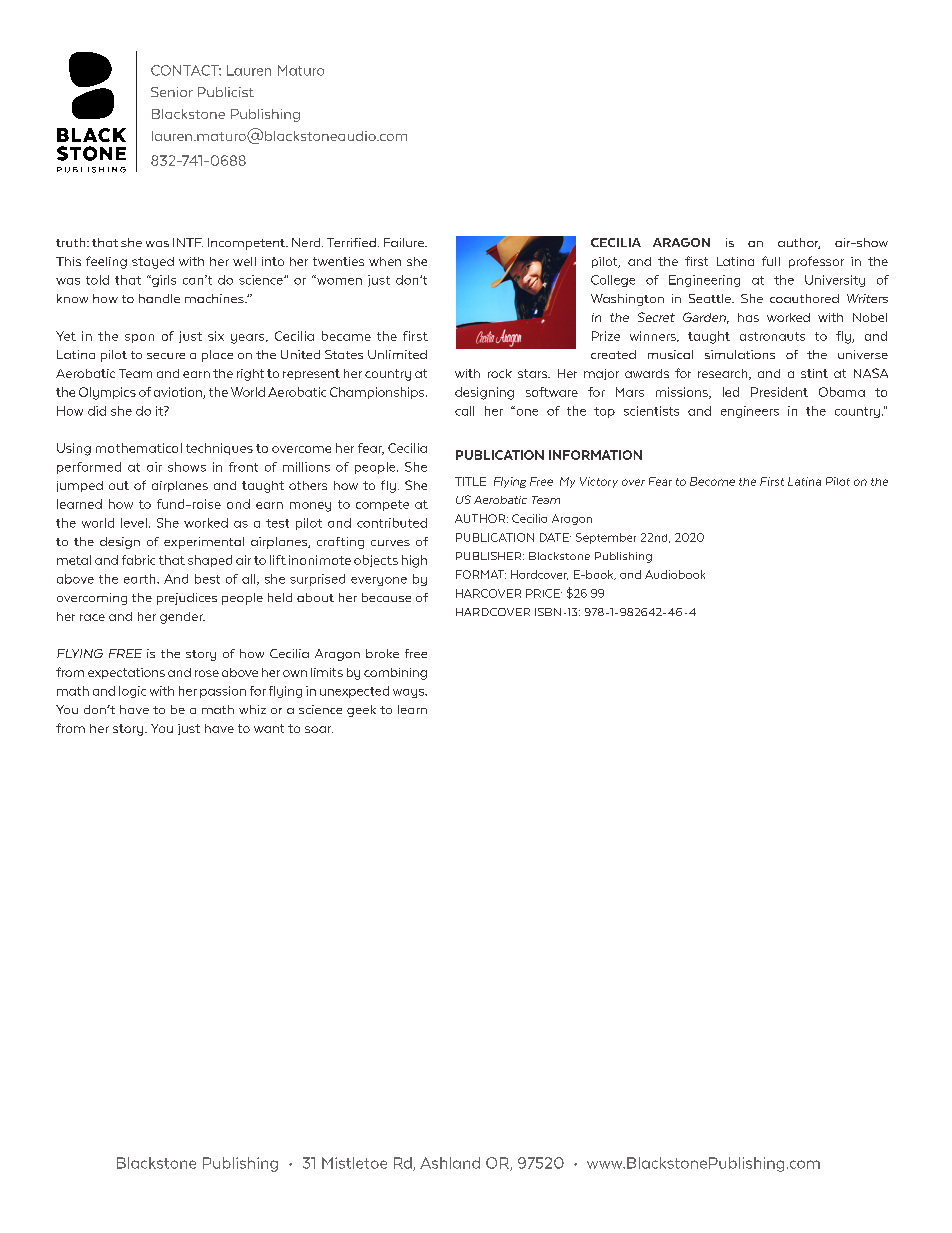 This page has height=1233, width=952. I want to click on Ashland, so click(450, 1163).
